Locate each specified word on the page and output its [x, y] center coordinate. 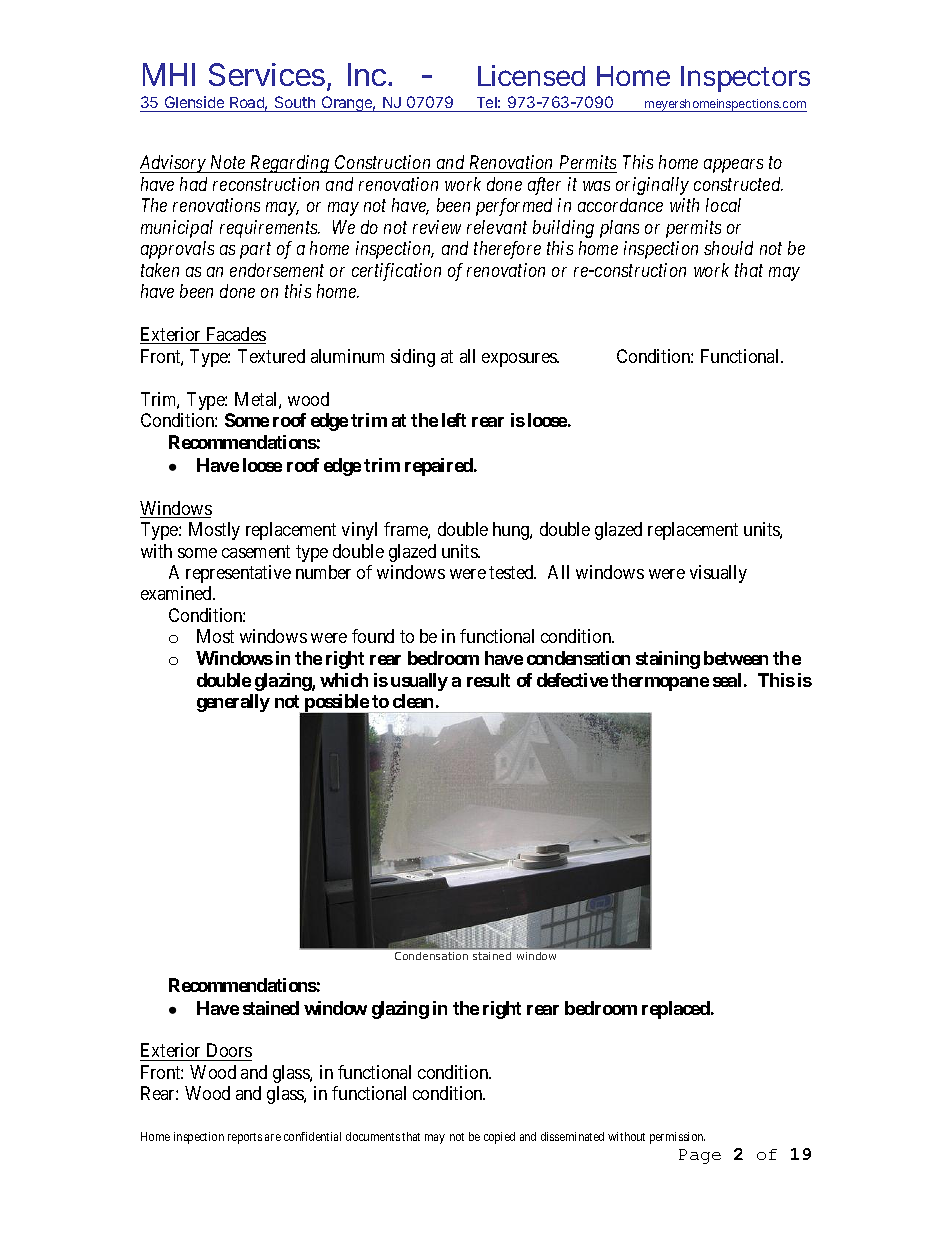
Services [267, 74]
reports [245, 1138]
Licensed [531, 75]
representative [238, 574]
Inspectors [745, 79]
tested [512, 572]
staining [668, 660]
